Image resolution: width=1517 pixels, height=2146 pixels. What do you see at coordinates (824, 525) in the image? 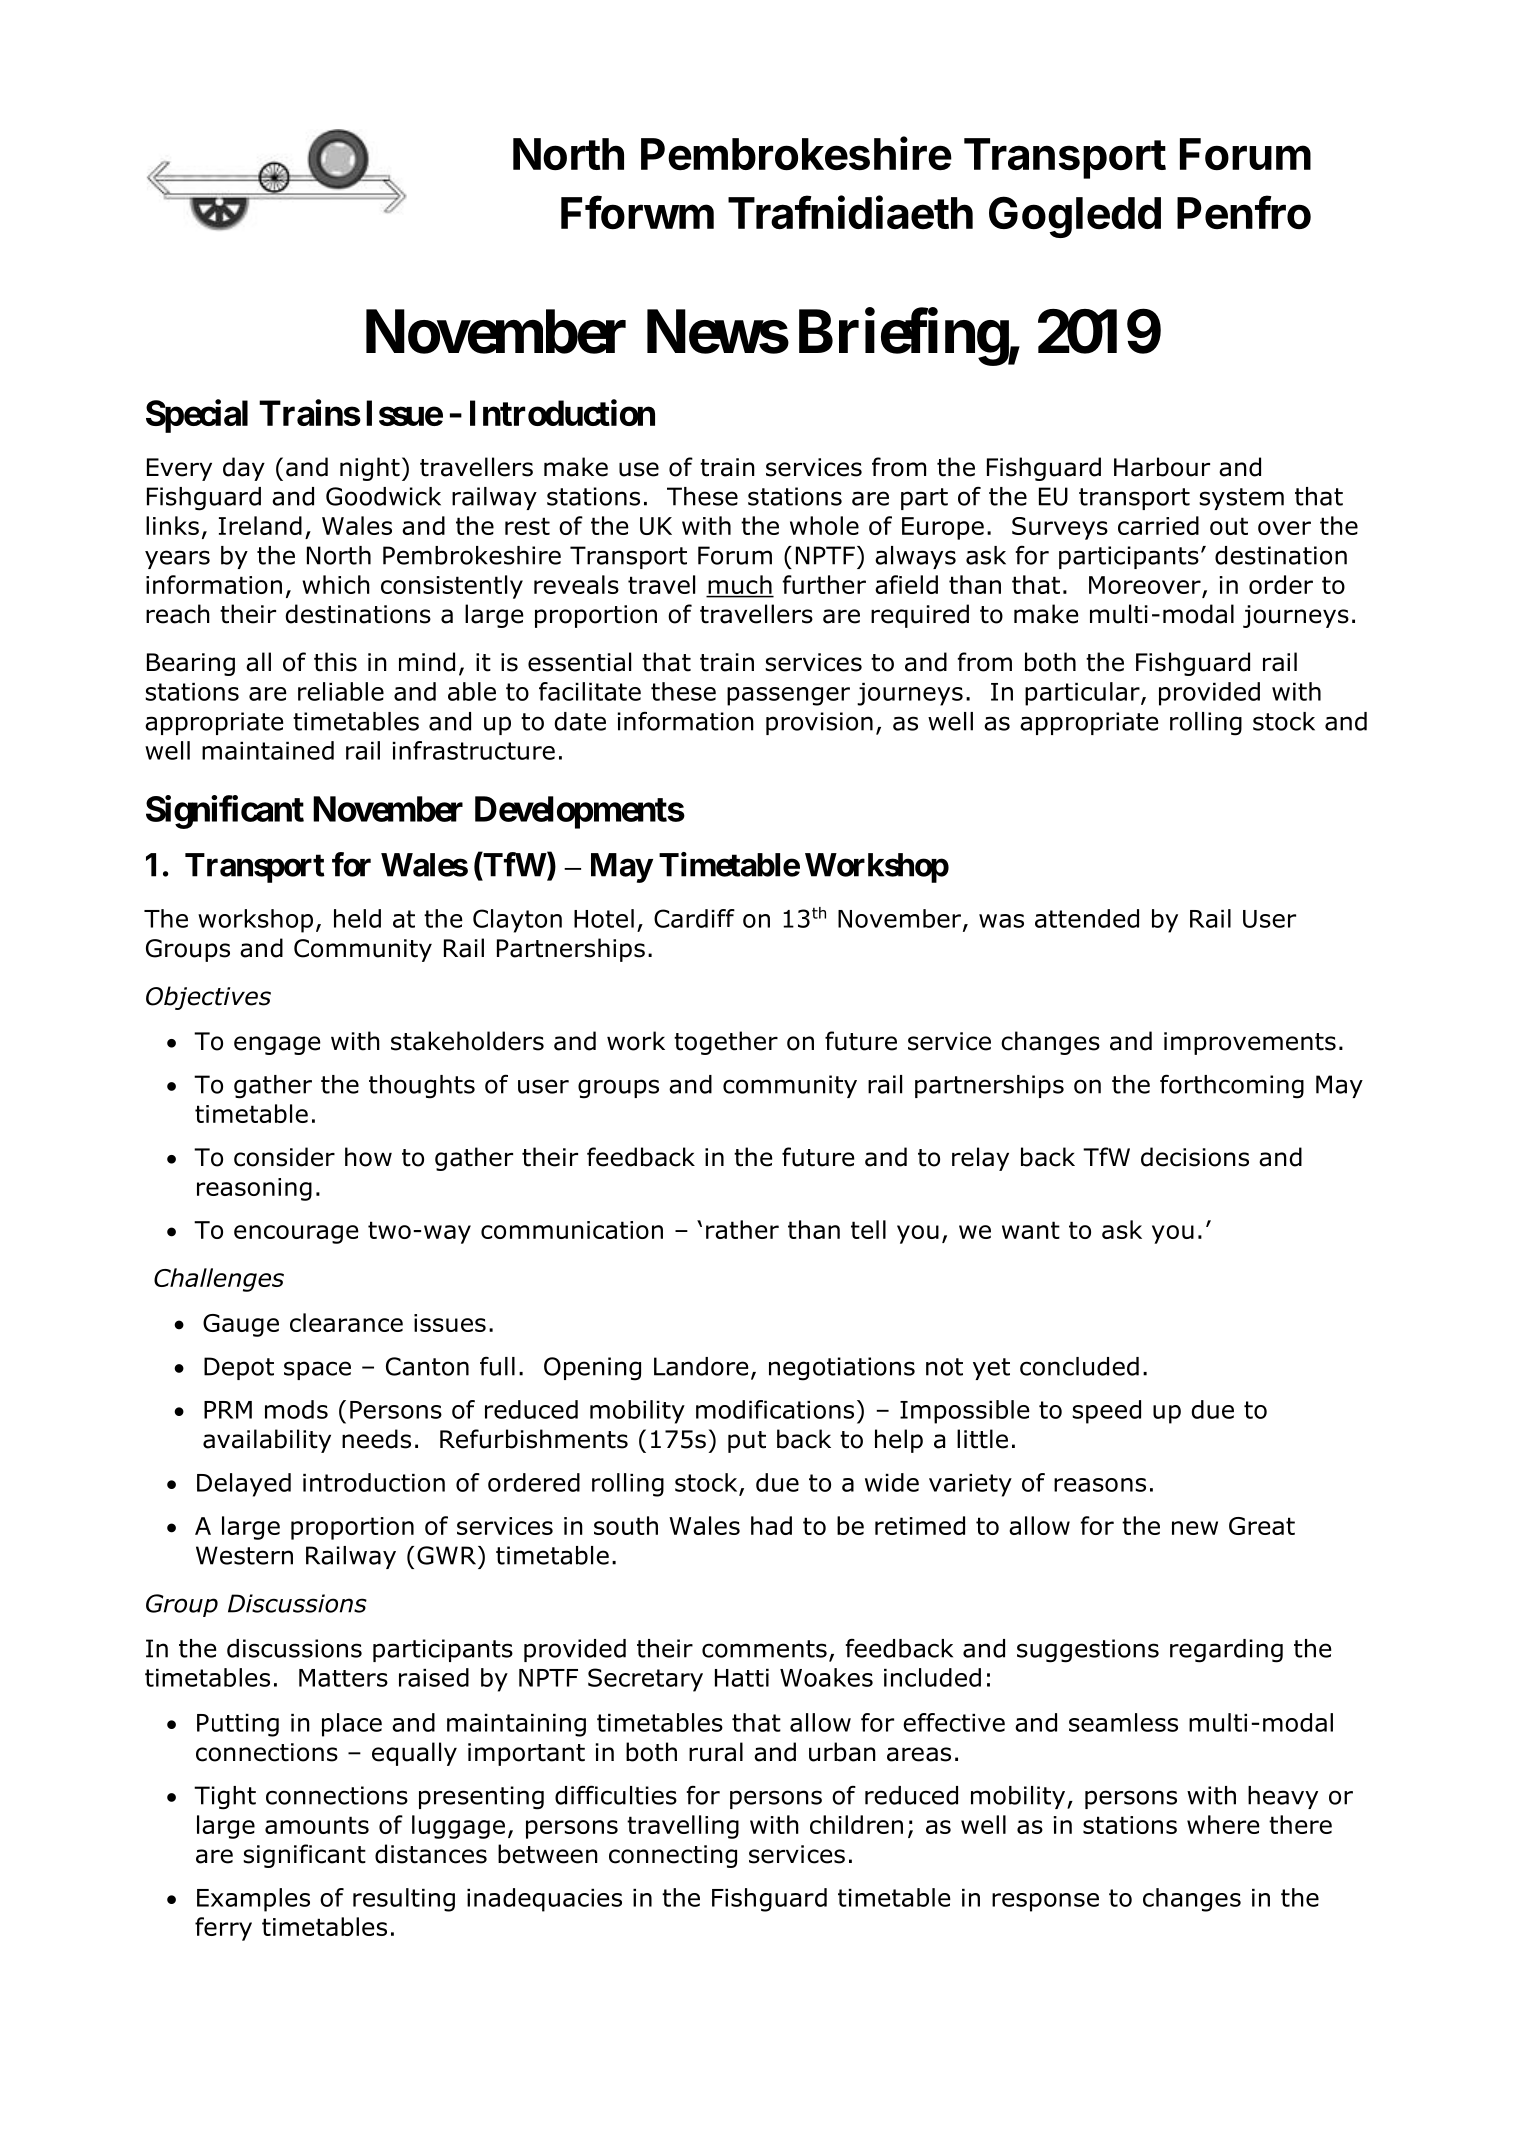
I see `whole` at bounding box center [824, 525].
